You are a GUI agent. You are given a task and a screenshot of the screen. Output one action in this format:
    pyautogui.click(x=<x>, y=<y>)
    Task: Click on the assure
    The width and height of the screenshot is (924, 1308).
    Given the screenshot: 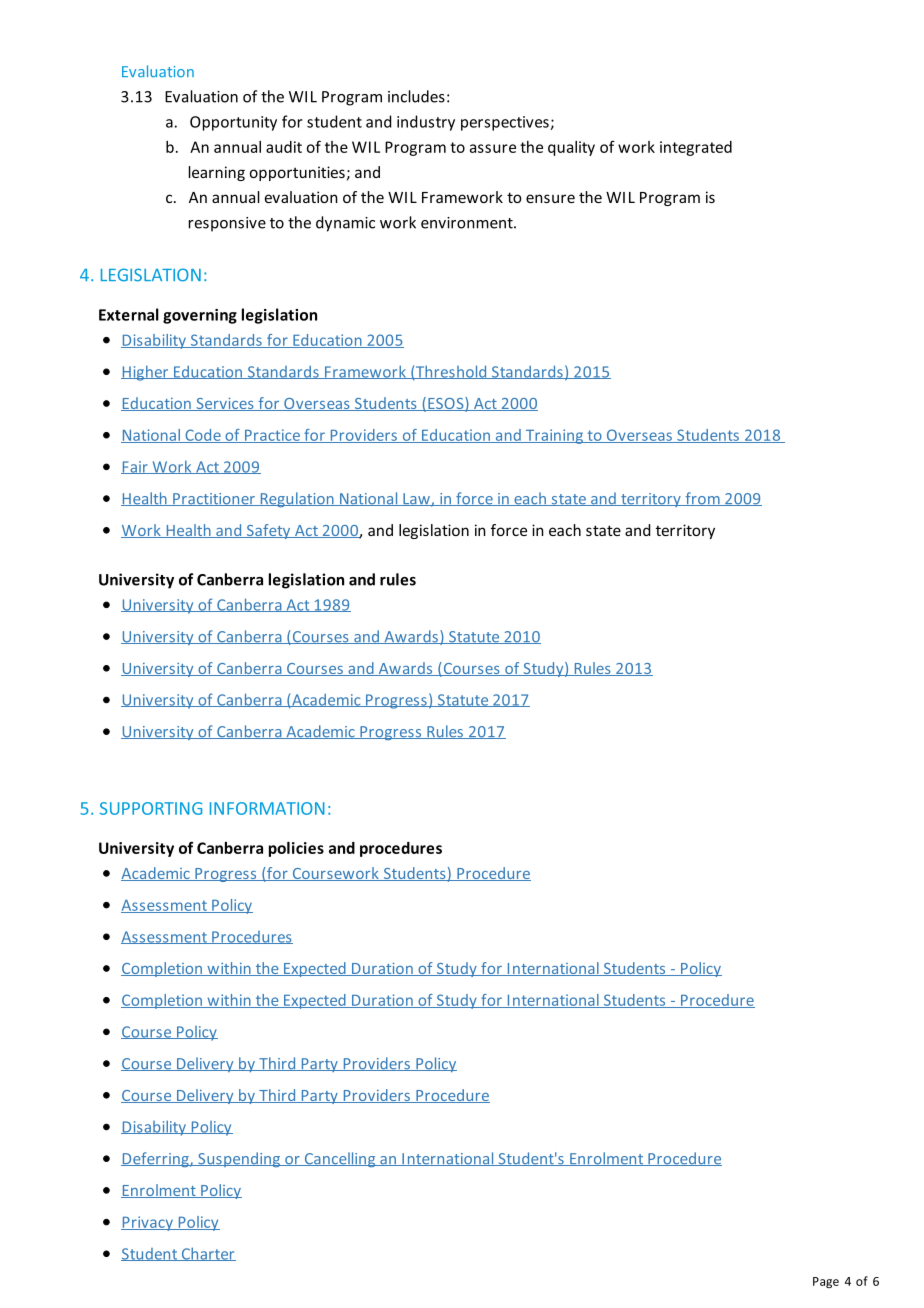 What is the action you would take?
    pyautogui.click(x=493, y=148)
